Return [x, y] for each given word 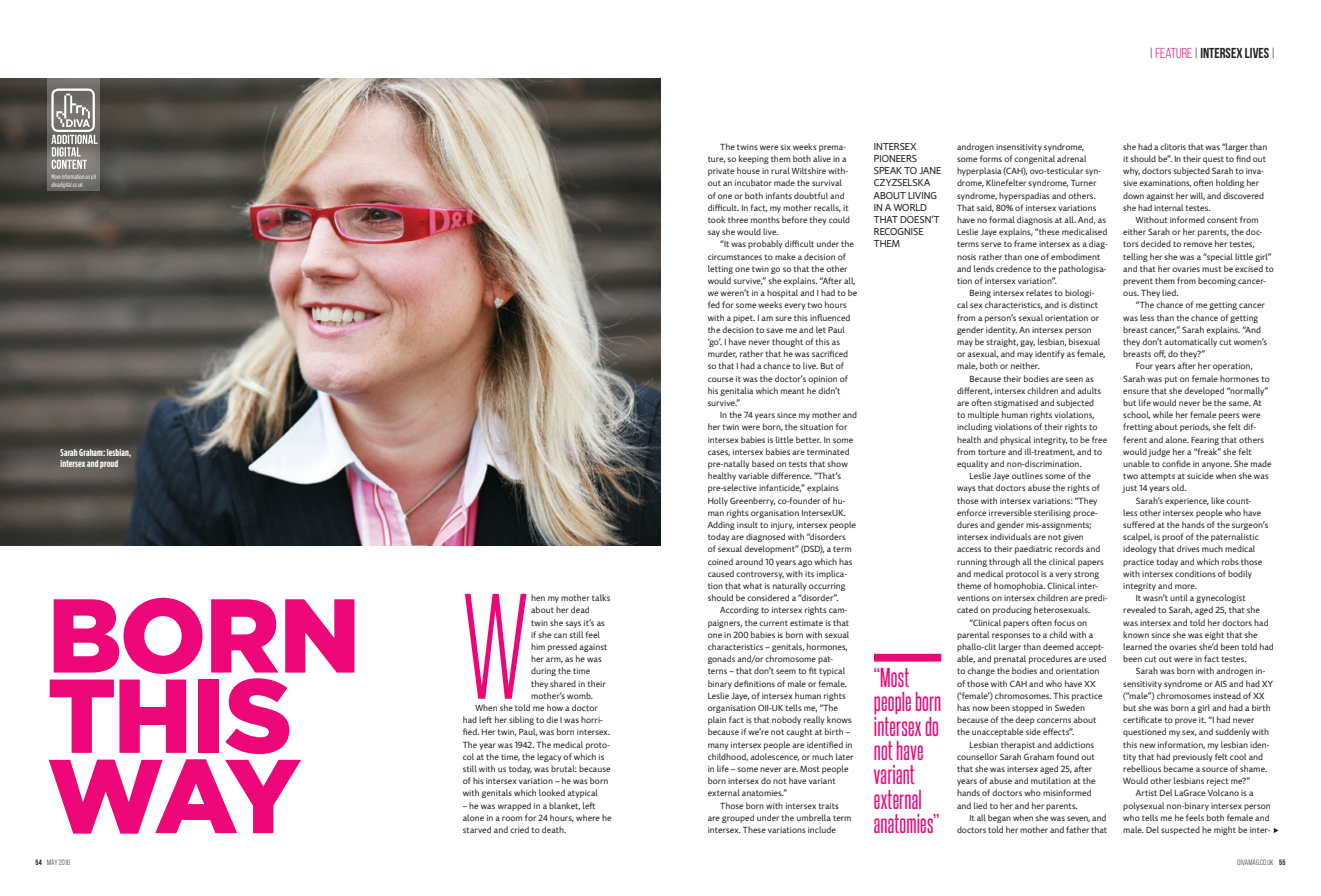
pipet [744, 319]
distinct [1083, 304]
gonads [721, 659]
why [1131, 171]
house [748, 170]
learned [1137, 646]
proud [109, 464]
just [1129, 489]
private [721, 172]
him [538, 646]
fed [714, 304]
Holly [718, 501]
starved [477, 829]
